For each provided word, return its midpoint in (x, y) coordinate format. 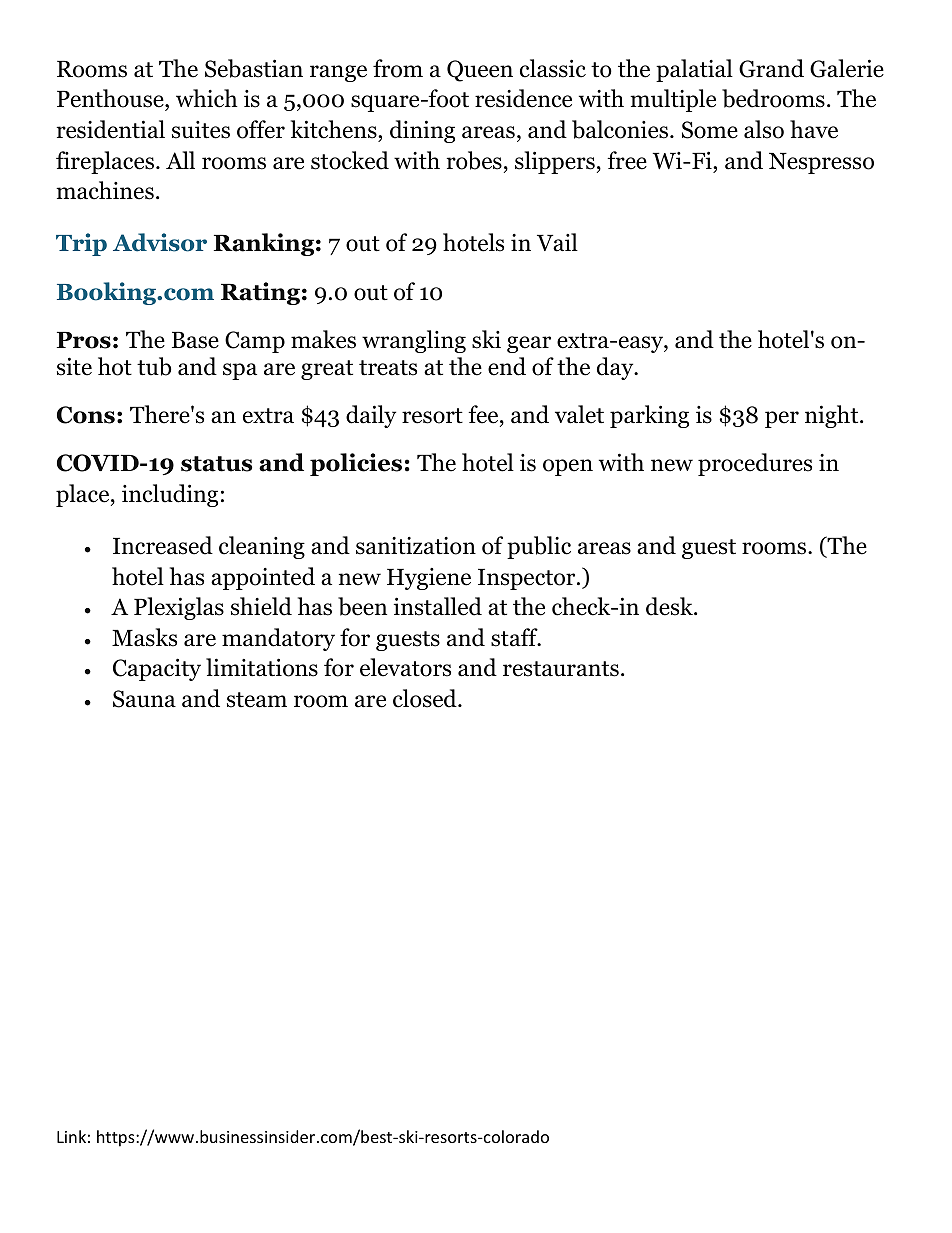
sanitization (416, 546)
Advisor (160, 242)
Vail (557, 242)
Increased (163, 545)
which (207, 98)
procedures (755, 464)
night (833, 416)
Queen (480, 71)
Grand (771, 68)
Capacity (157, 669)
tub (154, 366)
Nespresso (821, 163)
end (507, 366)
